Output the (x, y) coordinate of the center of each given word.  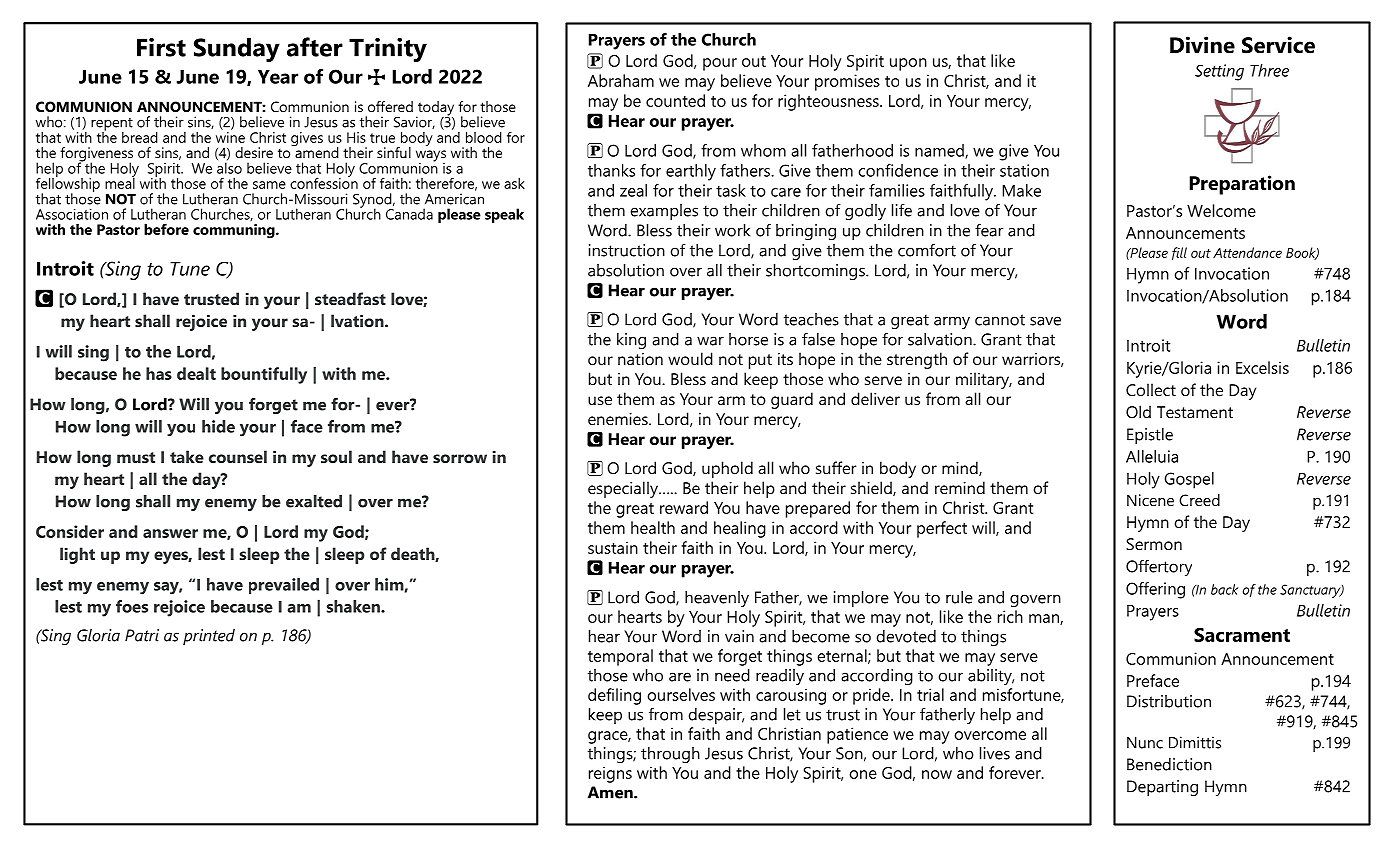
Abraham (621, 80)
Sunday (237, 49)
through (670, 755)
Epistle (1150, 436)
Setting (1219, 72)
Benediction (1169, 764)
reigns (610, 774)
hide (218, 426)
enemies (619, 419)
